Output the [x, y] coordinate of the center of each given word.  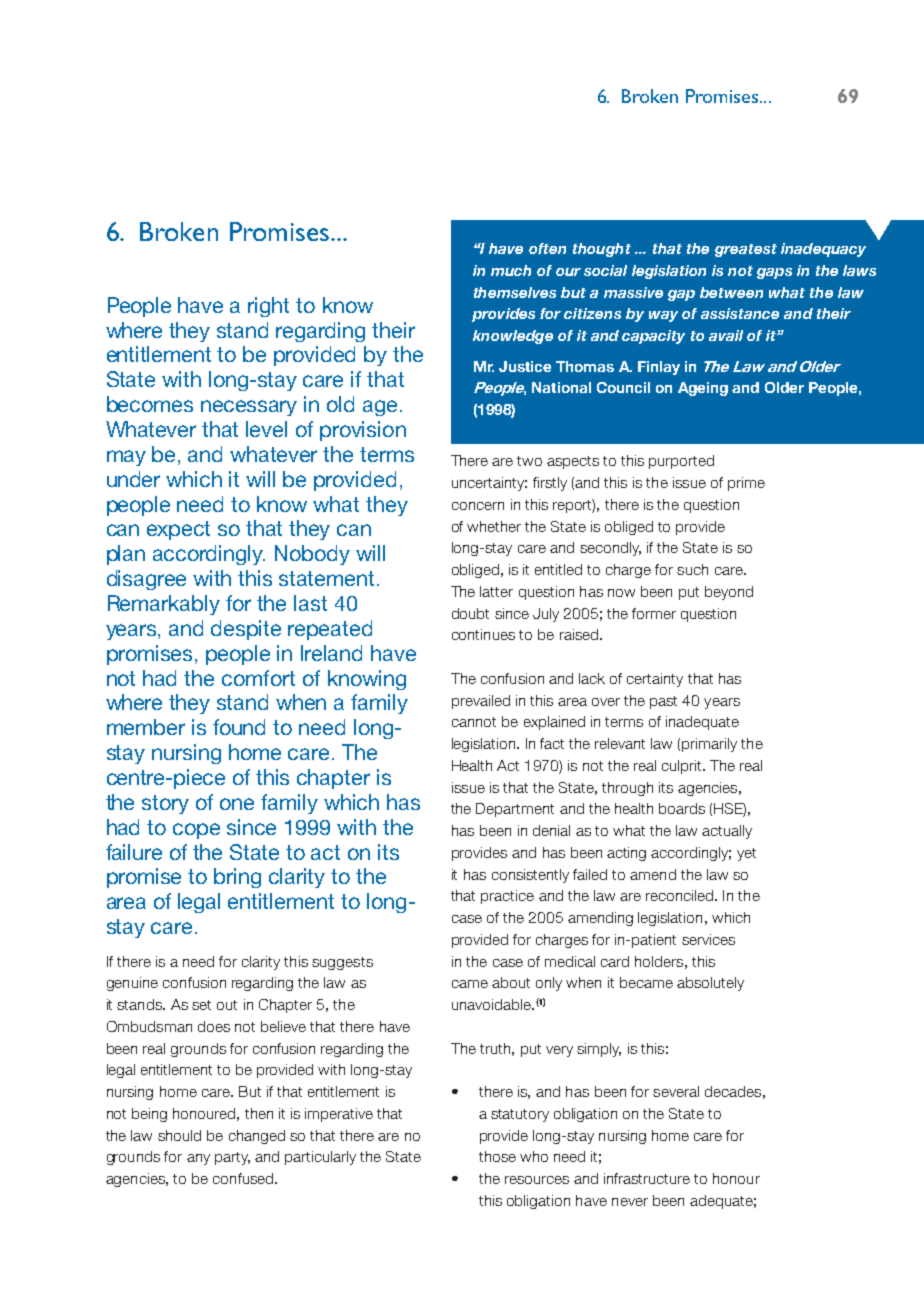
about [511, 982]
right [268, 307]
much [511, 270]
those [497, 1156]
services [708, 939]
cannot [474, 722]
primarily [709, 745]
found [239, 727]
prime [746, 484]
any [198, 1159]
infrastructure [647, 1178]
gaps [774, 273]
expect [178, 530]
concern [478, 506]
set [201, 1005]
